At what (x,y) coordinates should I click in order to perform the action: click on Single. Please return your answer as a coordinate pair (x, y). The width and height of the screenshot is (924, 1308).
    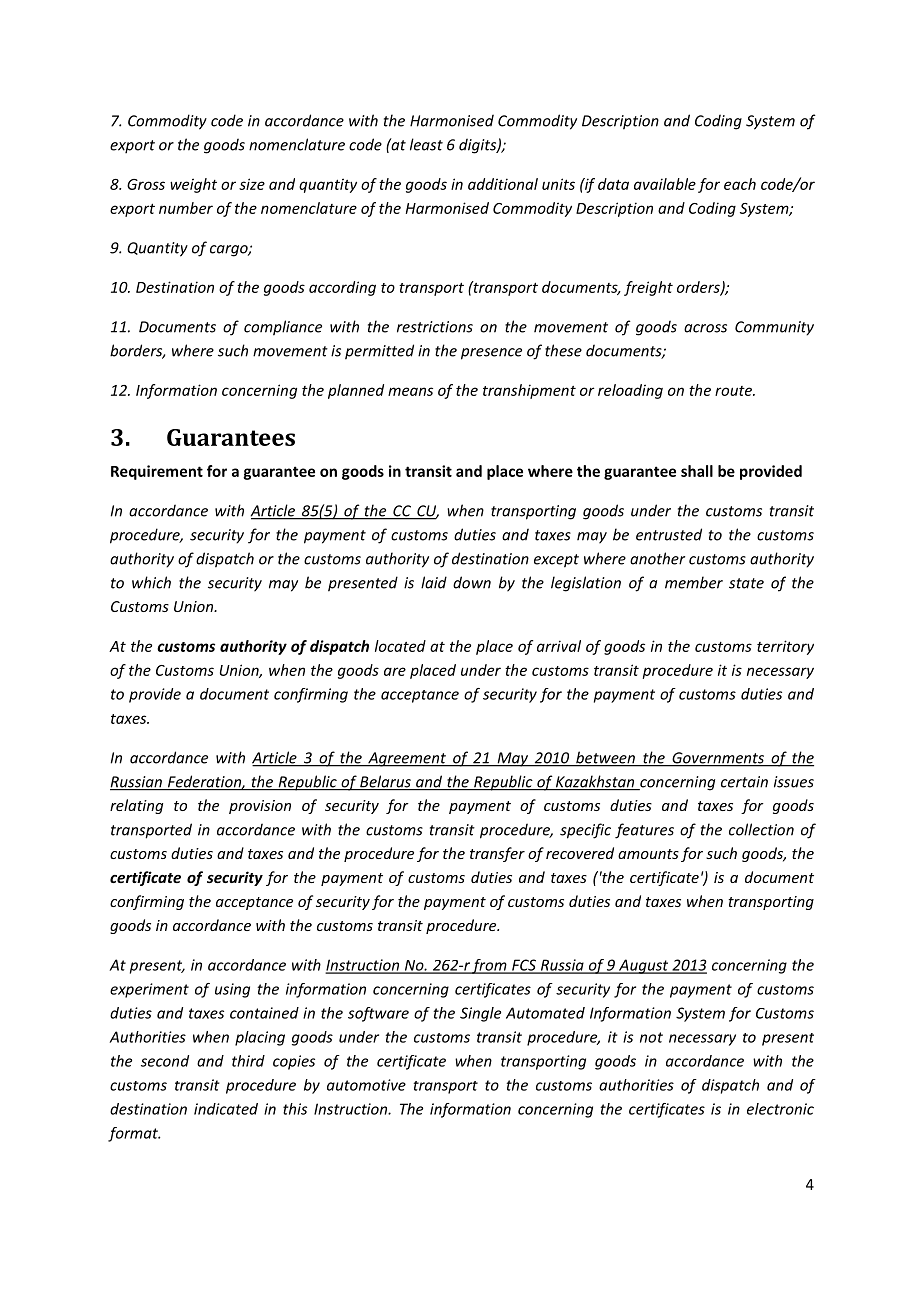
    Looking at the image, I should click on (480, 1014).
